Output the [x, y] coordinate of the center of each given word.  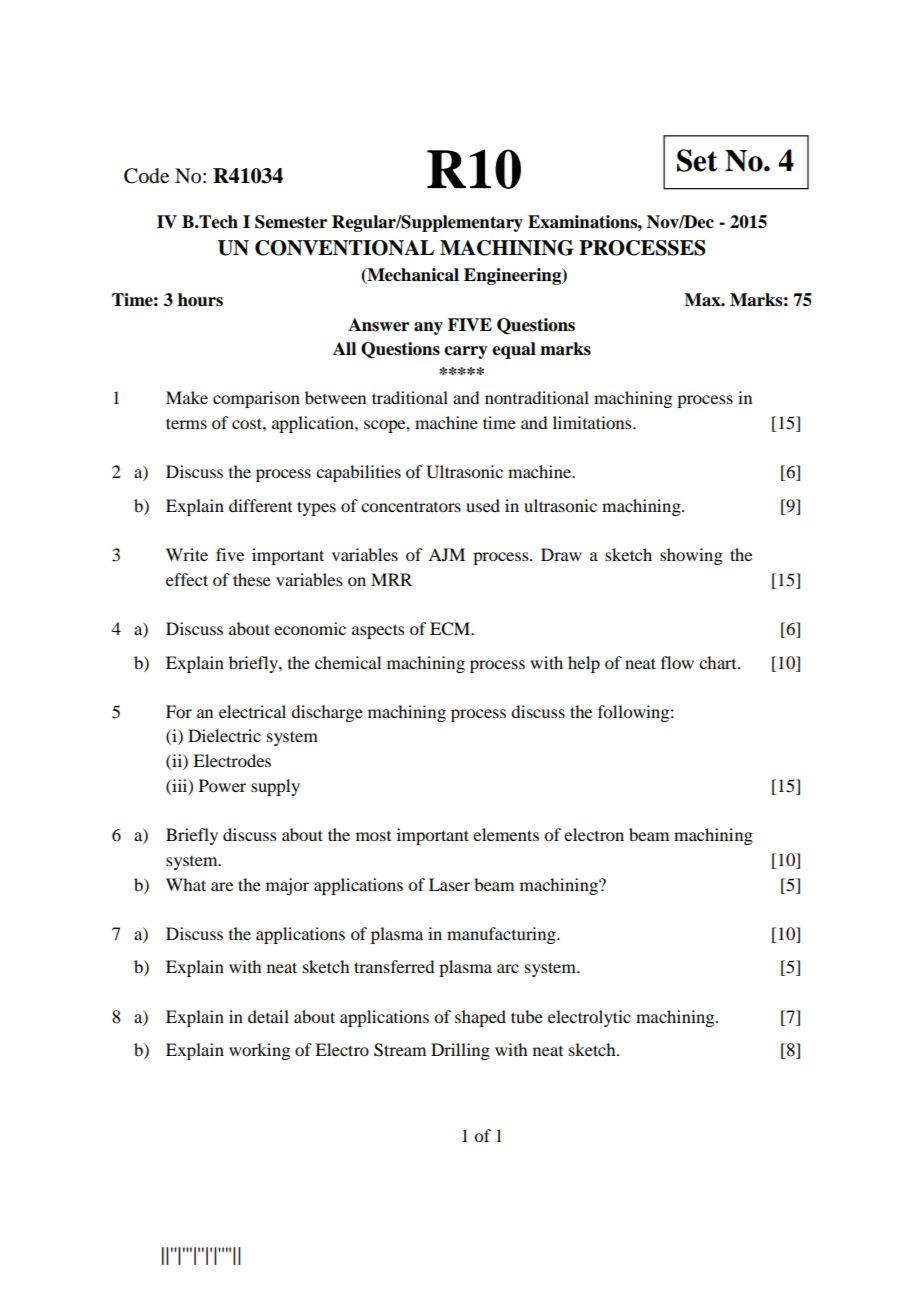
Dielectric [224, 735]
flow [677, 662]
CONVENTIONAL [344, 248]
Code [146, 176]
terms [186, 423]
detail [268, 1016]
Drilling [460, 1051]
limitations [593, 422]
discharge [327, 713]
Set [697, 160]
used [483, 505]
